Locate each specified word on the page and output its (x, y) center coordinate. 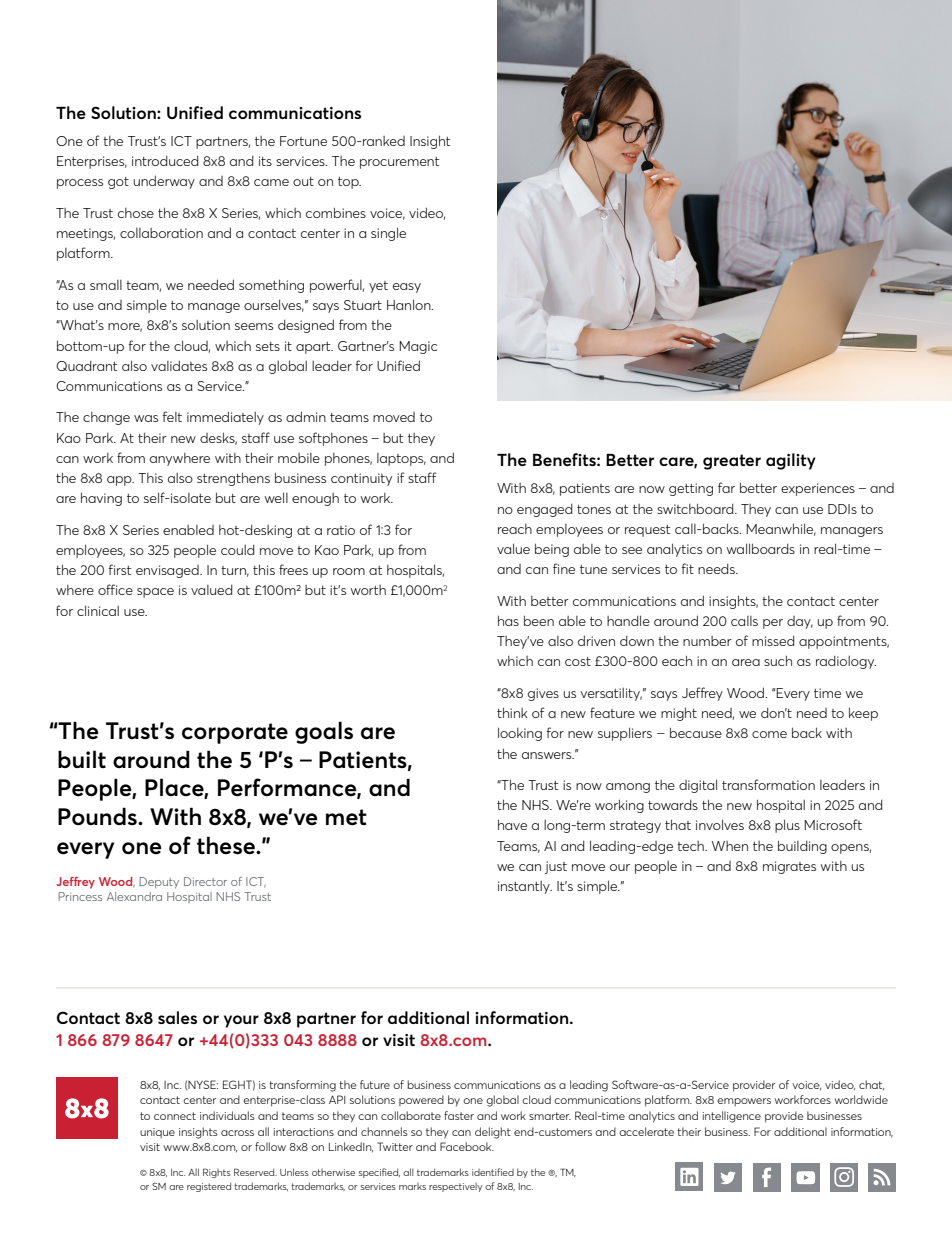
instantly (525, 887)
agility (791, 461)
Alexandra (134, 896)
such (778, 660)
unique (157, 1133)
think (512, 712)
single (388, 234)
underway (164, 182)
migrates (789, 867)
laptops (401, 459)
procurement (399, 163)
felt (172, 416)
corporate (235, 733)
